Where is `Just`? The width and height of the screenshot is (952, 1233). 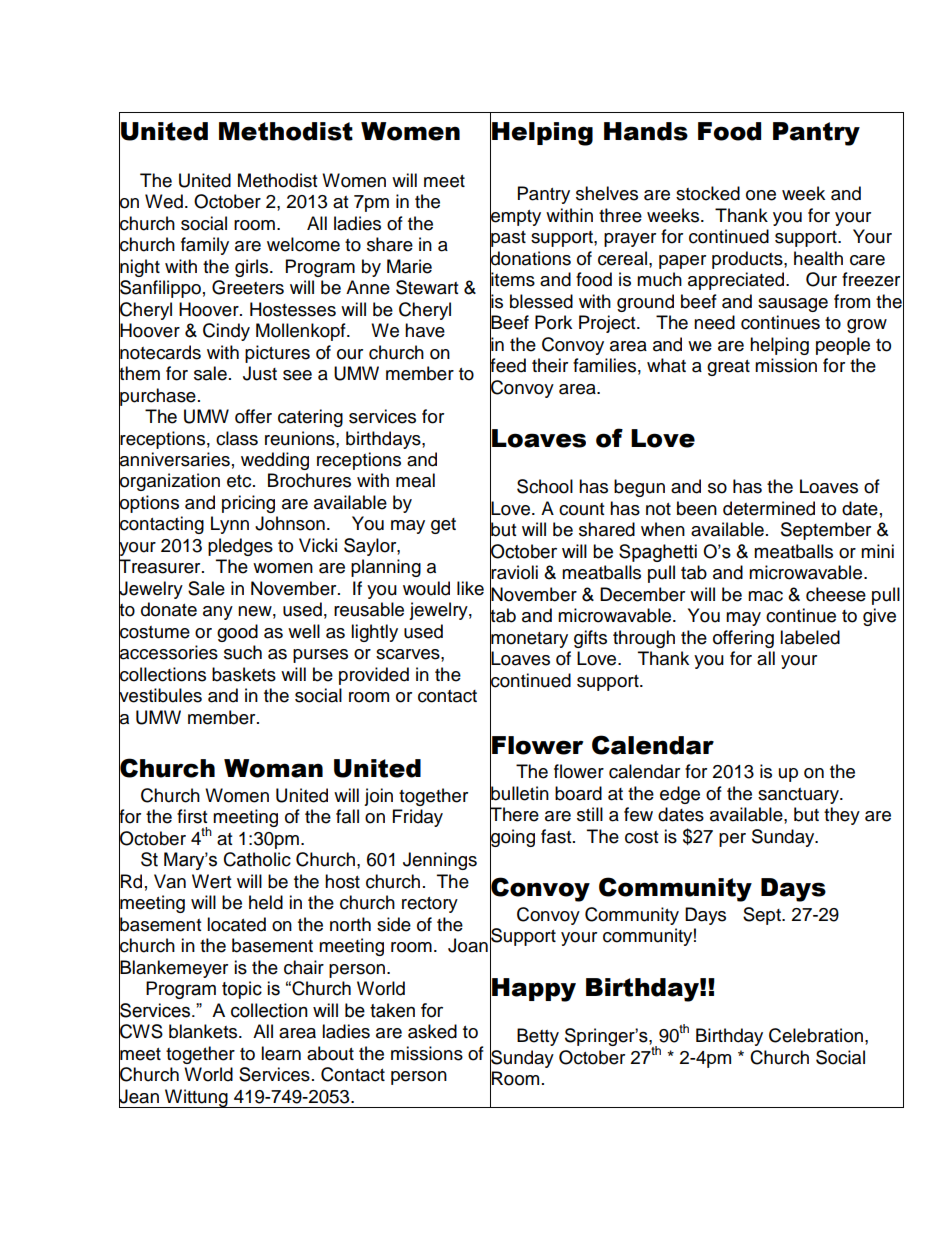 Just is located at coordinates (260, 373).
